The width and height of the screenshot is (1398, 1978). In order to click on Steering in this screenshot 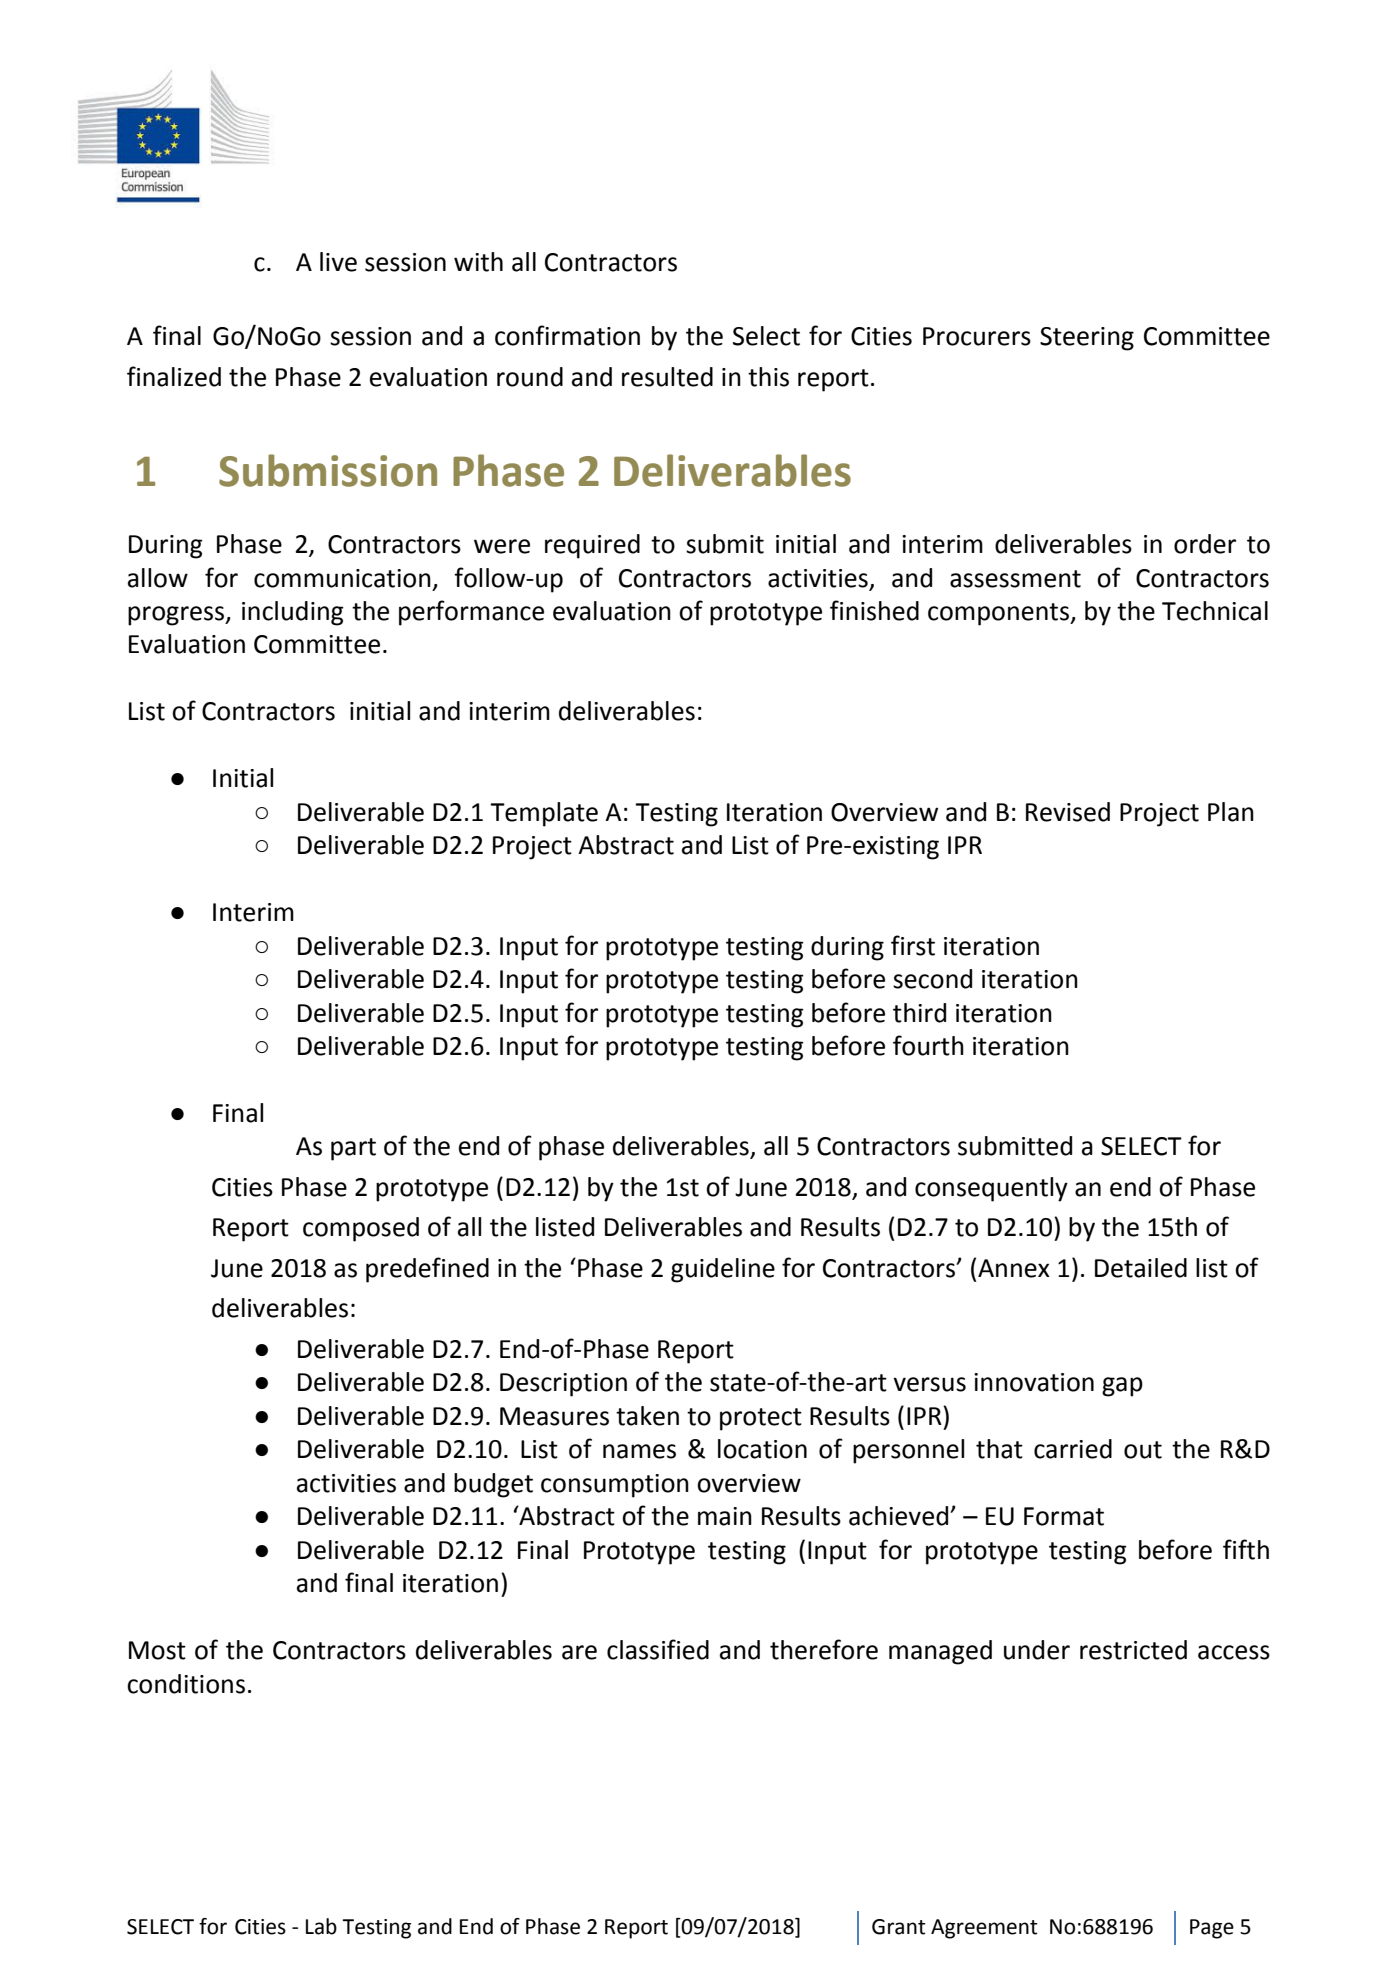, I will do `click(1087, 339)`.
